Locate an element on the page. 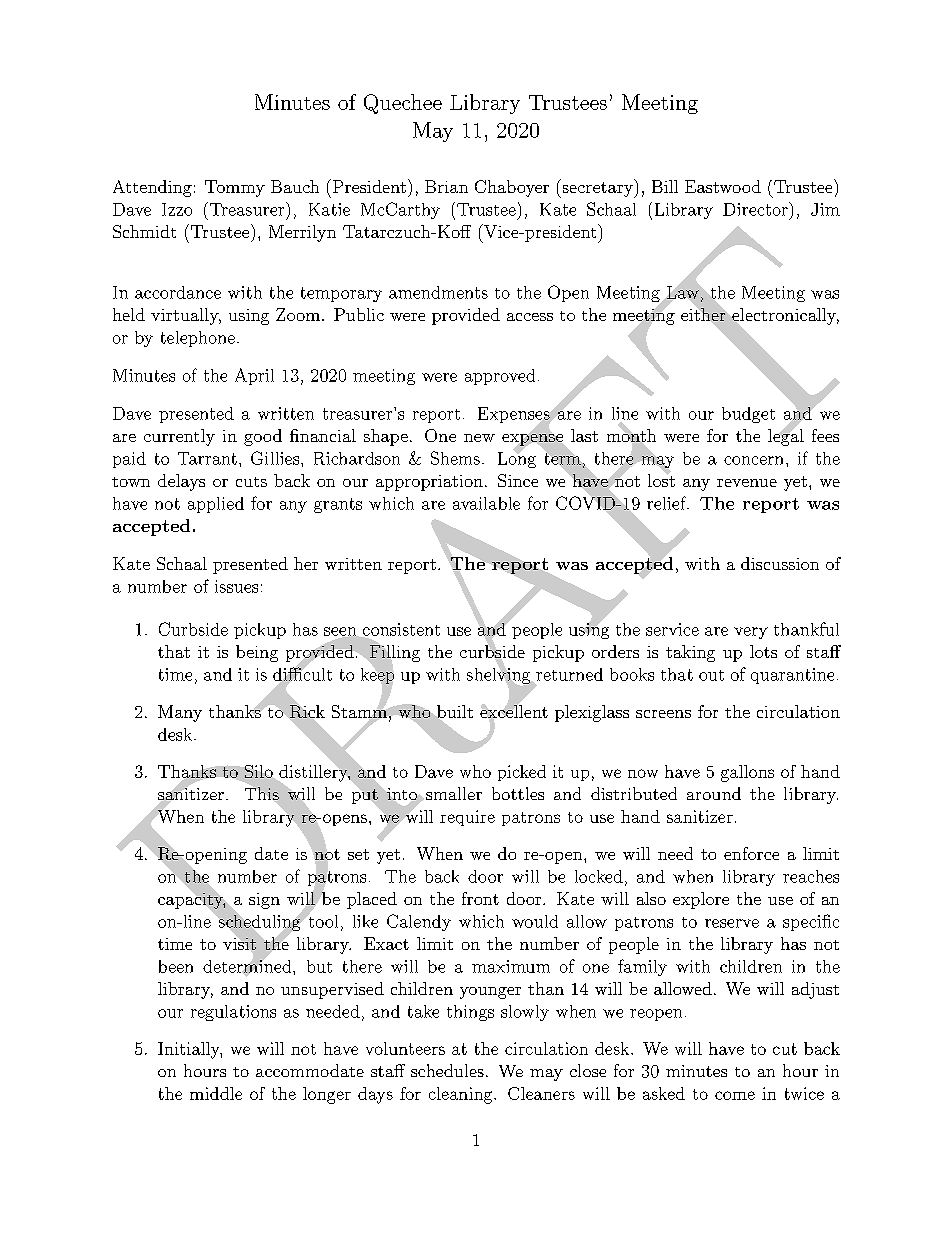 The image size is (952, 1233). being is located at coordinates (257, 653).
